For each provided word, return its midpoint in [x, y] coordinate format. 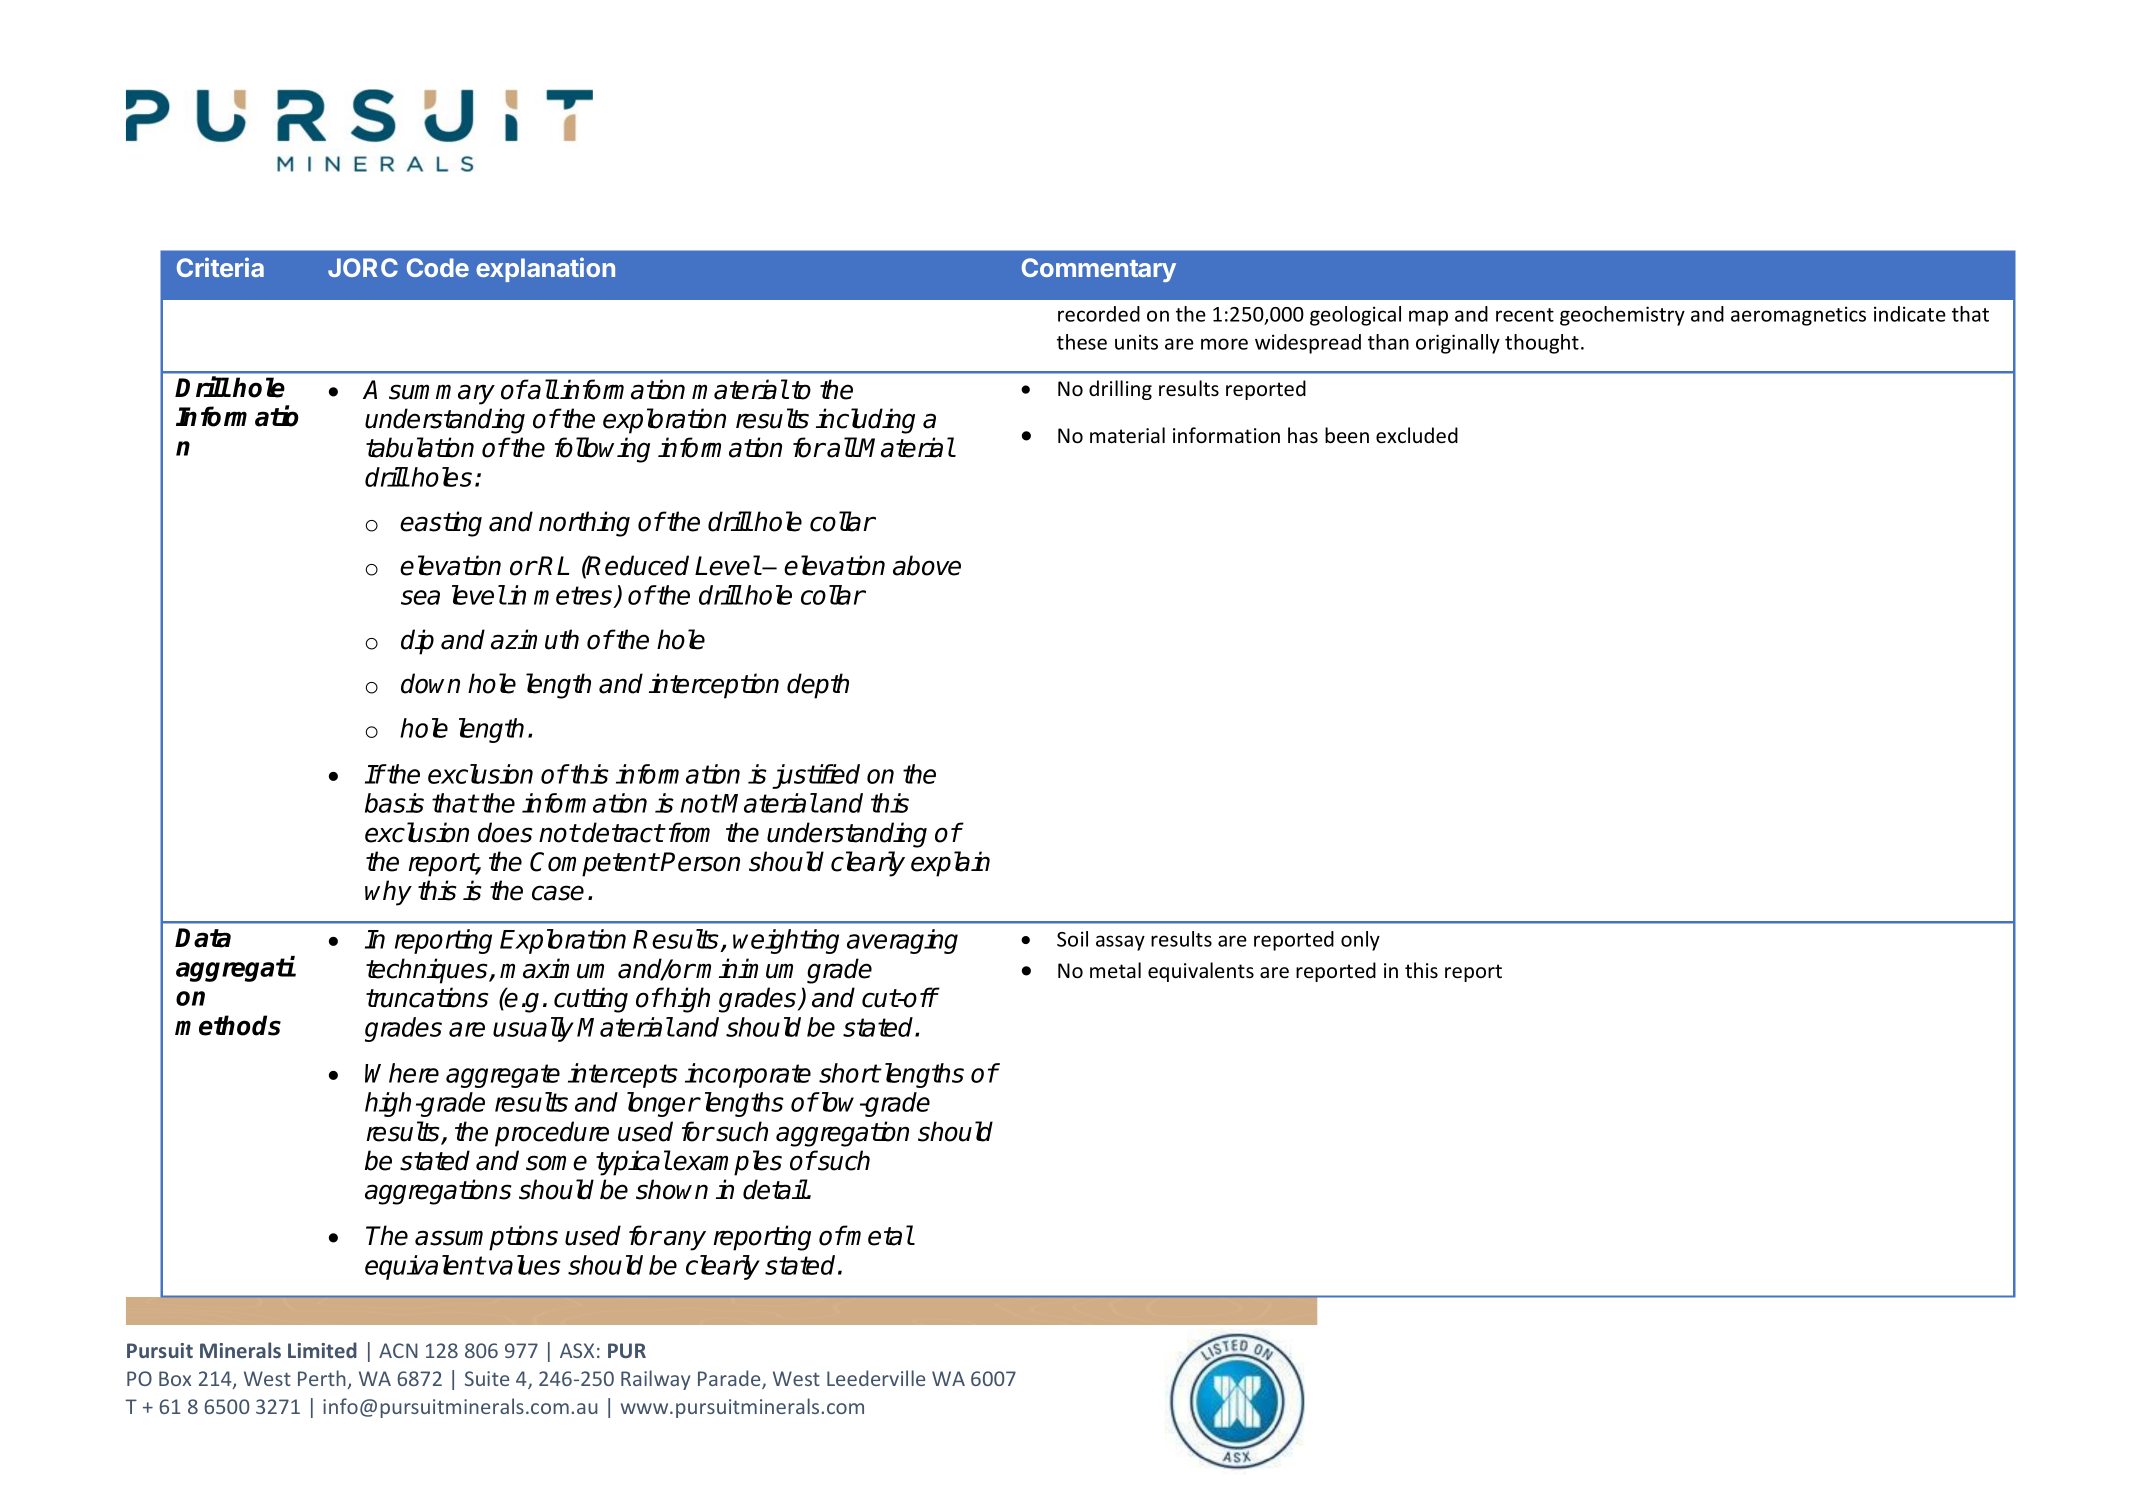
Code [438, 267]
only [1360, 941]
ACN [398, 1350]
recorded [1099, 314]
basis [394, 803]
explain [950, 864]
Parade [730, 1379]
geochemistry [1622, 316]
